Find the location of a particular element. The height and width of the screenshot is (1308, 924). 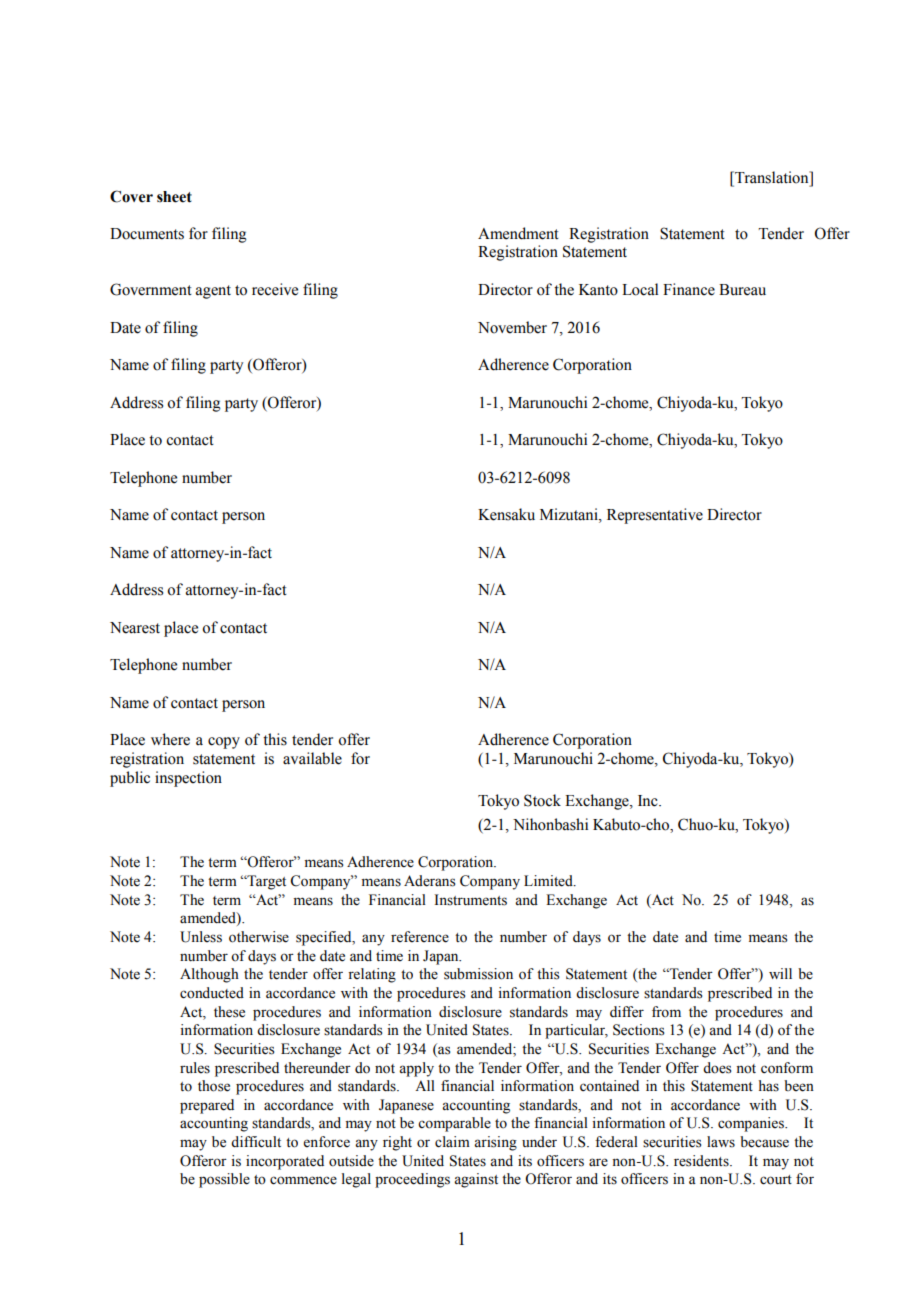

copy is located at coordinates (224, 743).
